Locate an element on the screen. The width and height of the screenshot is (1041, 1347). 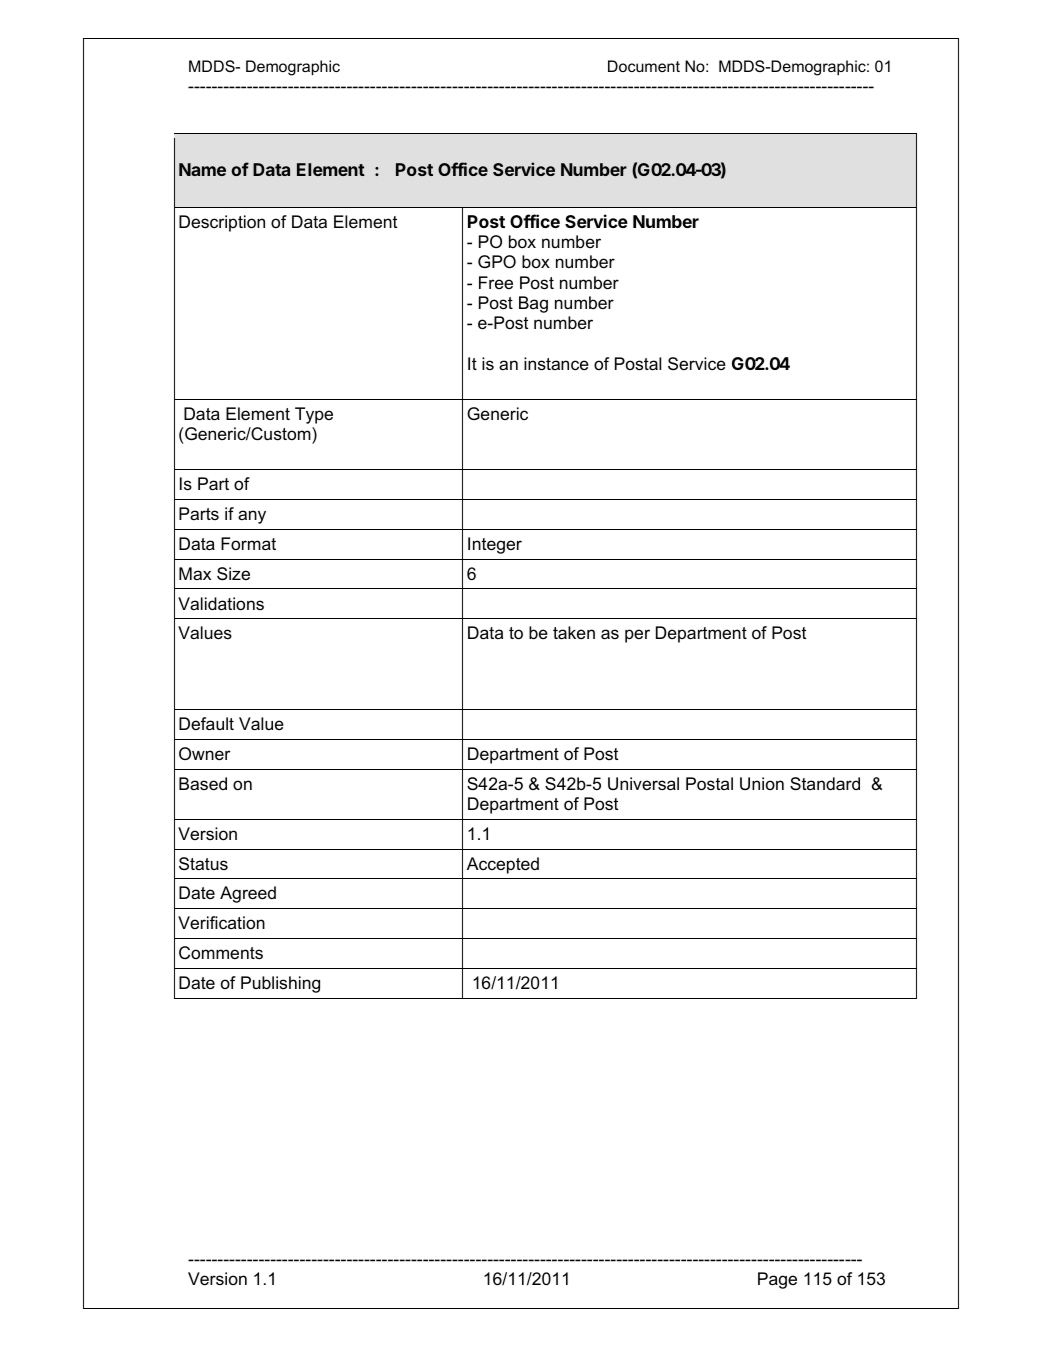
Document is located at coordinates (644, 66).
